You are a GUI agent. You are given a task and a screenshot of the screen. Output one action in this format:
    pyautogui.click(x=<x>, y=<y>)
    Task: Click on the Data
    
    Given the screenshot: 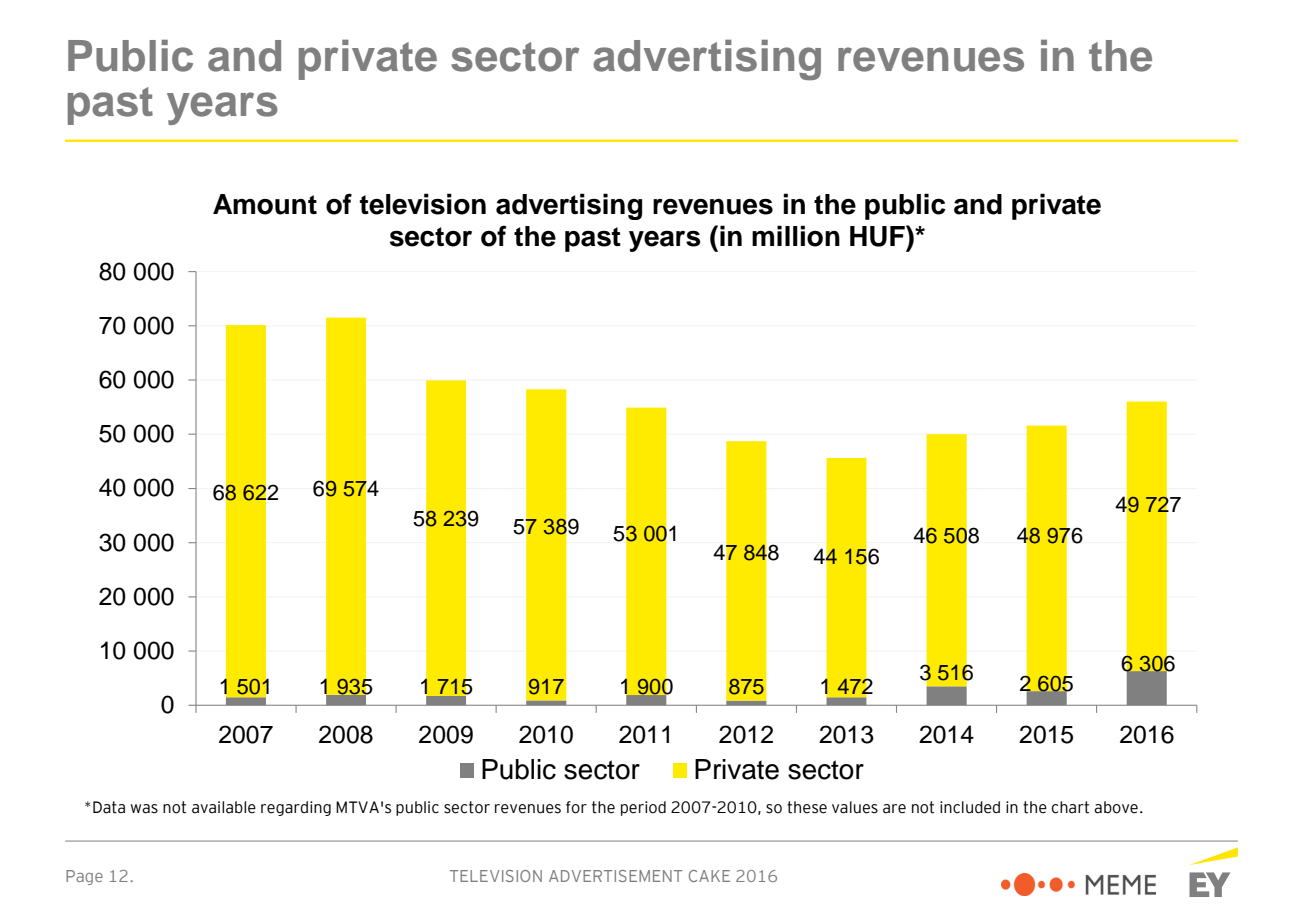 What is the action you would take?
    pyautogui.click(x=109, y=807)
